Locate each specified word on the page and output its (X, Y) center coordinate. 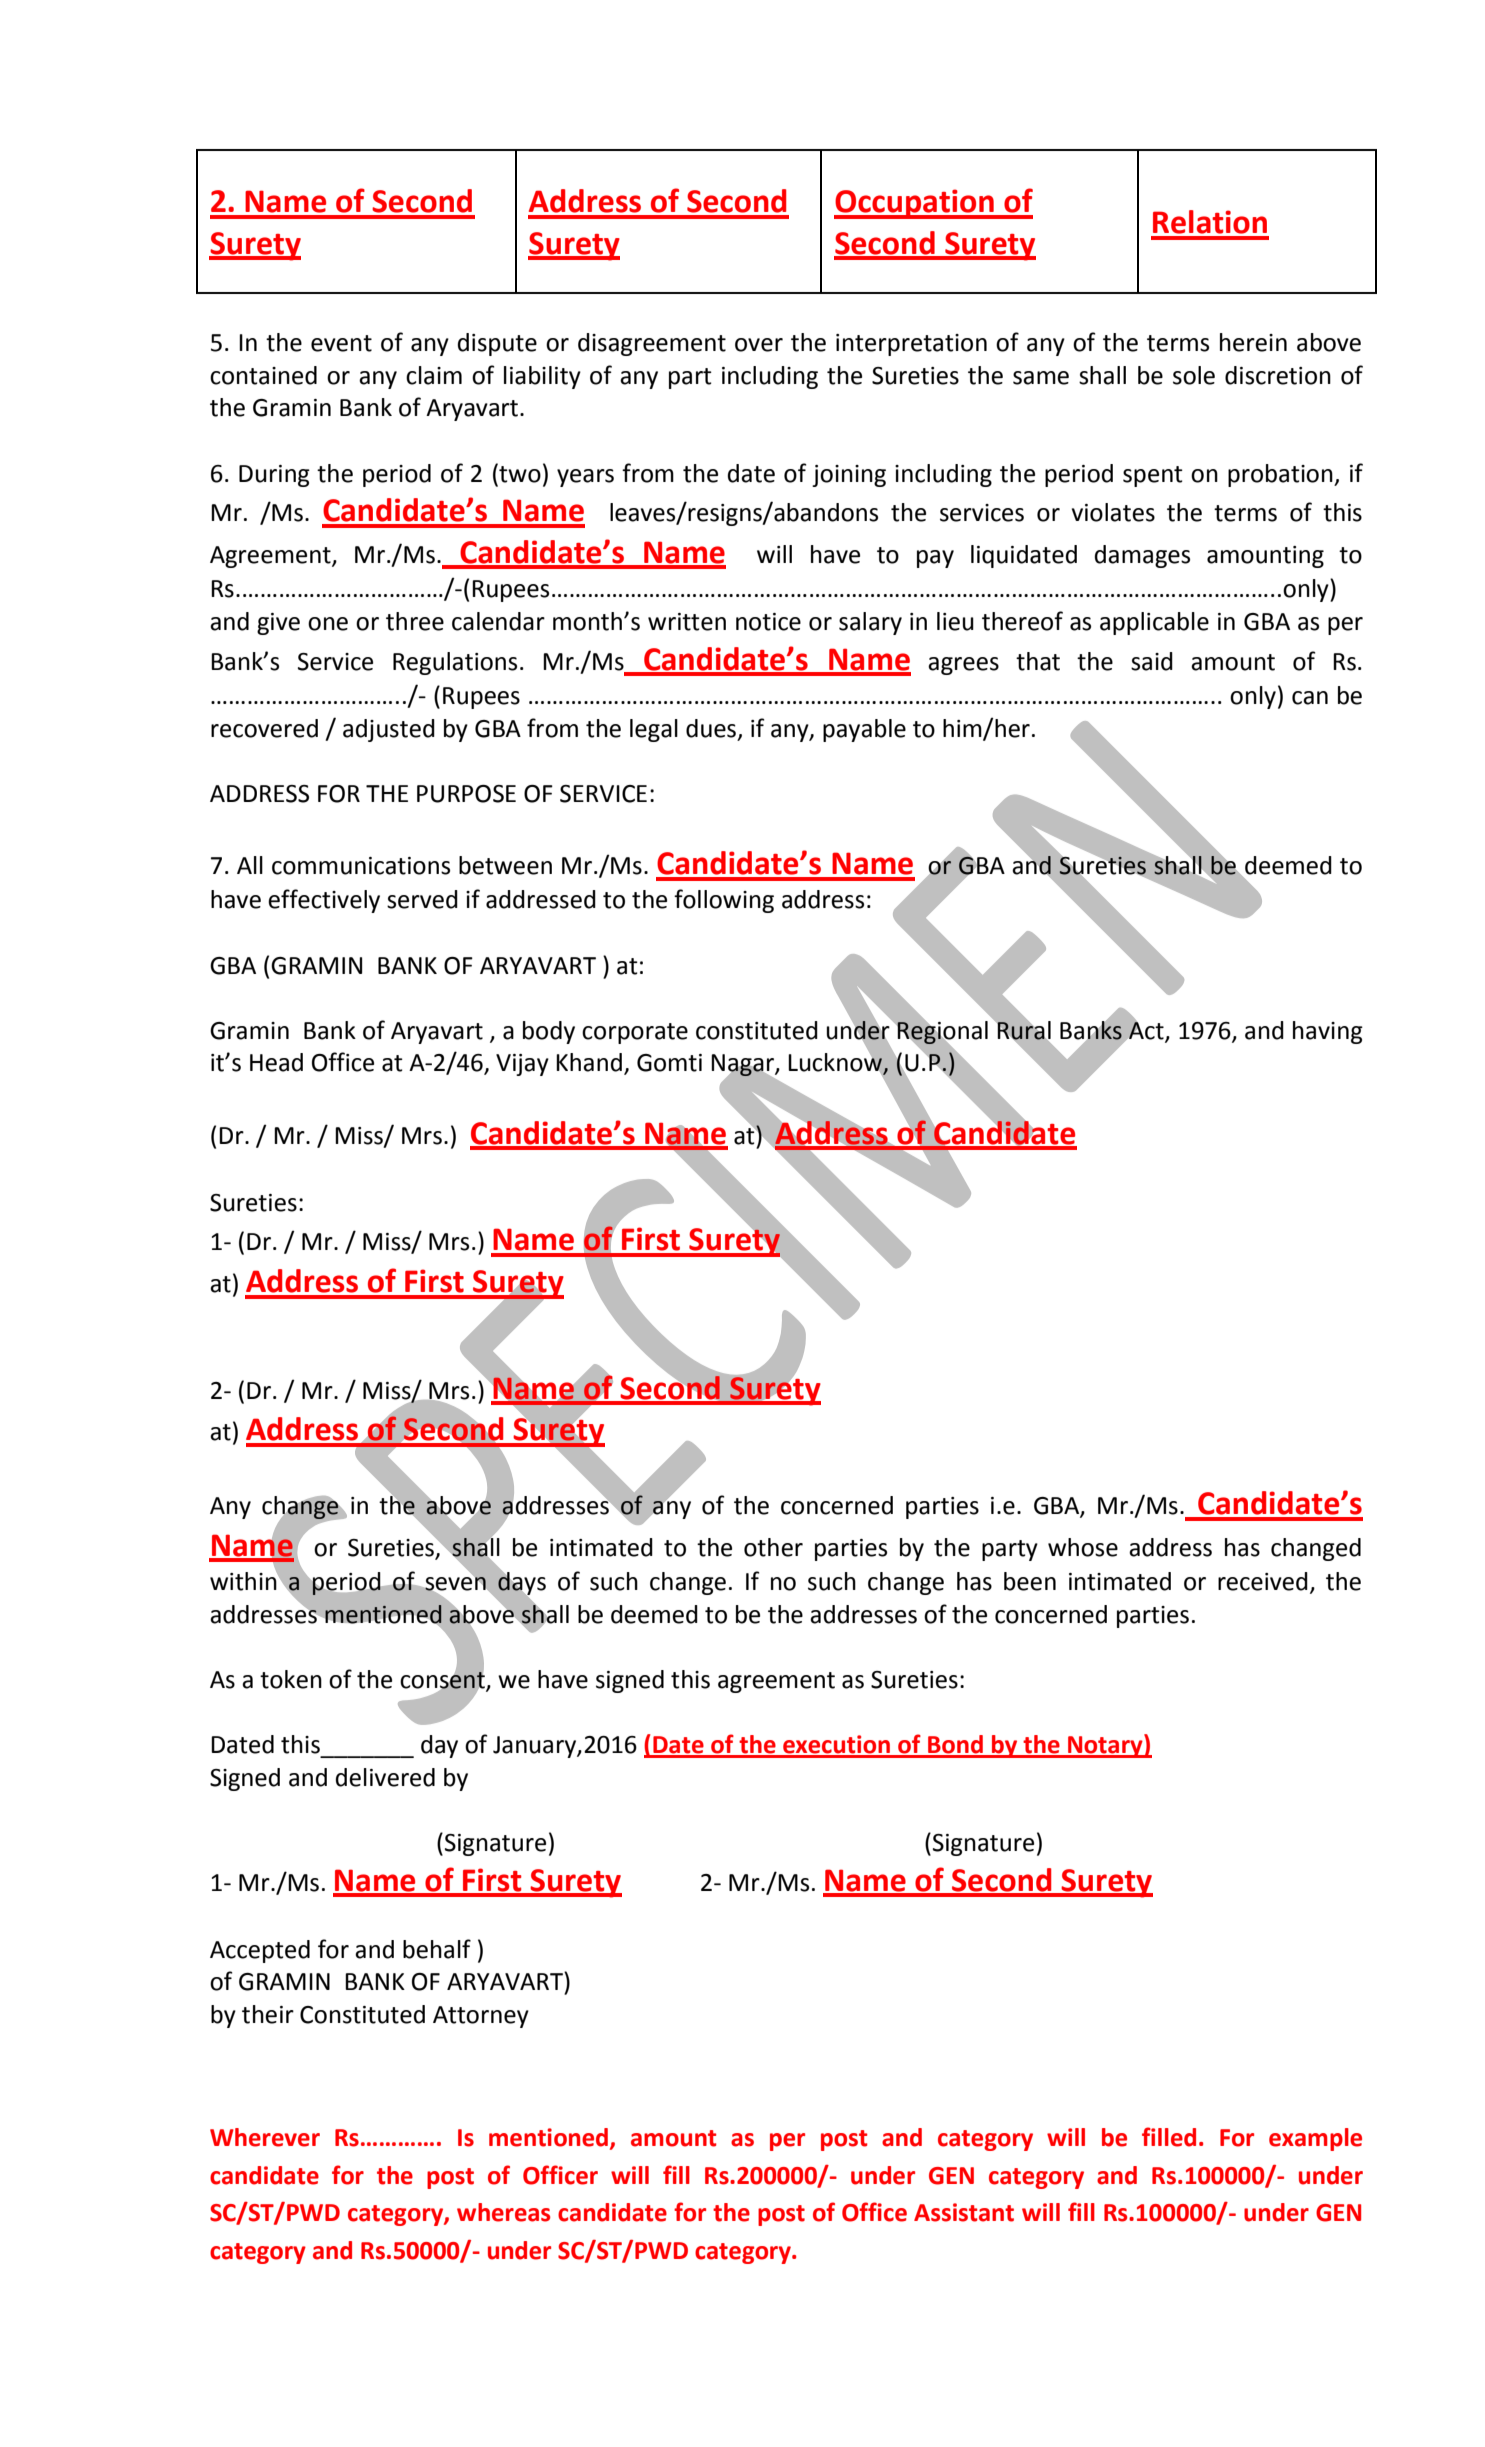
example (1315, 2139)
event (341, 343)
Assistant (964, 2212)
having (1328, 1032)
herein (1253, 342)
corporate (635, 1033)
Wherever (265, 2137)
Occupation (915, 204)
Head (276, 1062)
